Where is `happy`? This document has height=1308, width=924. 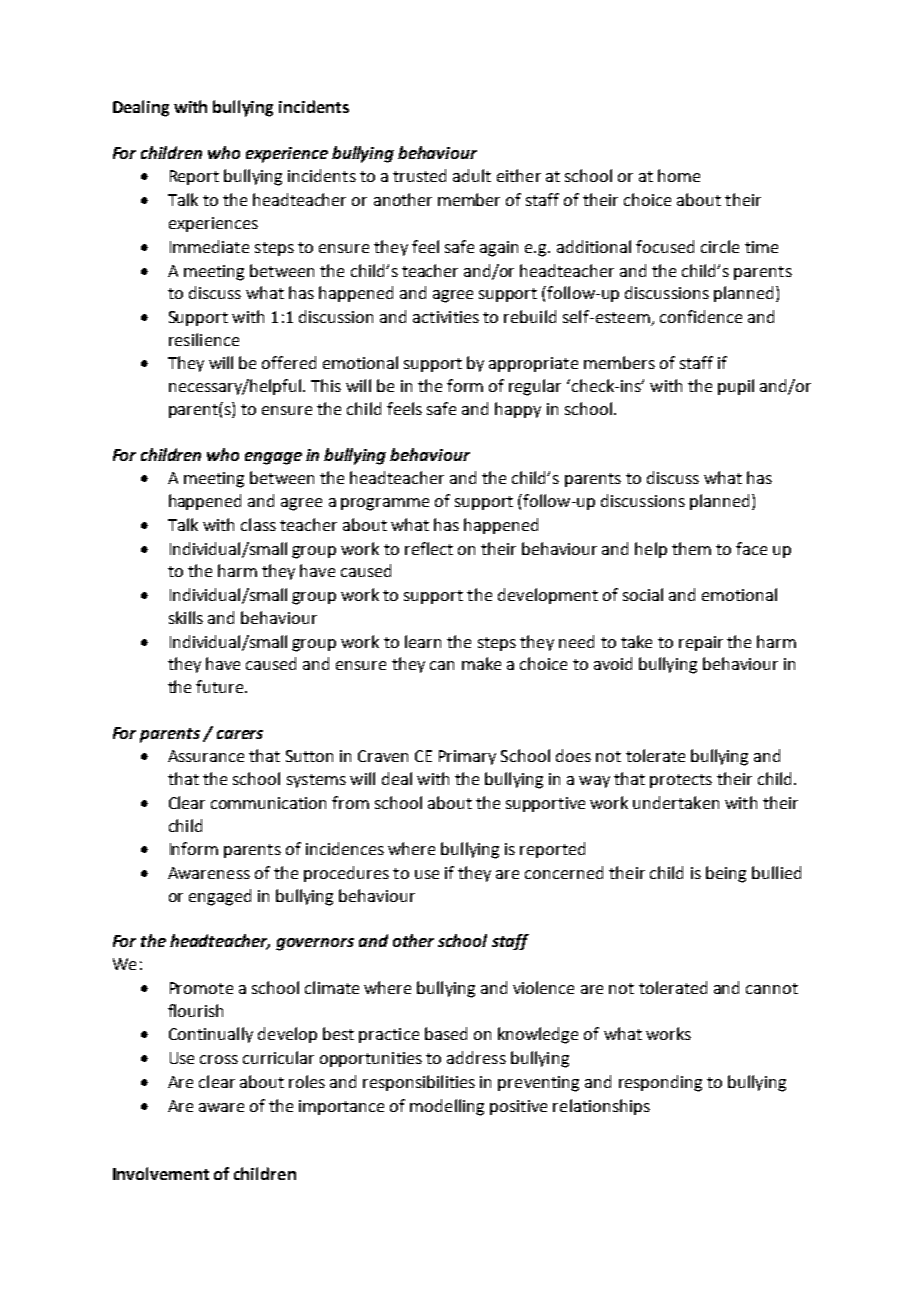
happy is located at coordinates (518, 410).
